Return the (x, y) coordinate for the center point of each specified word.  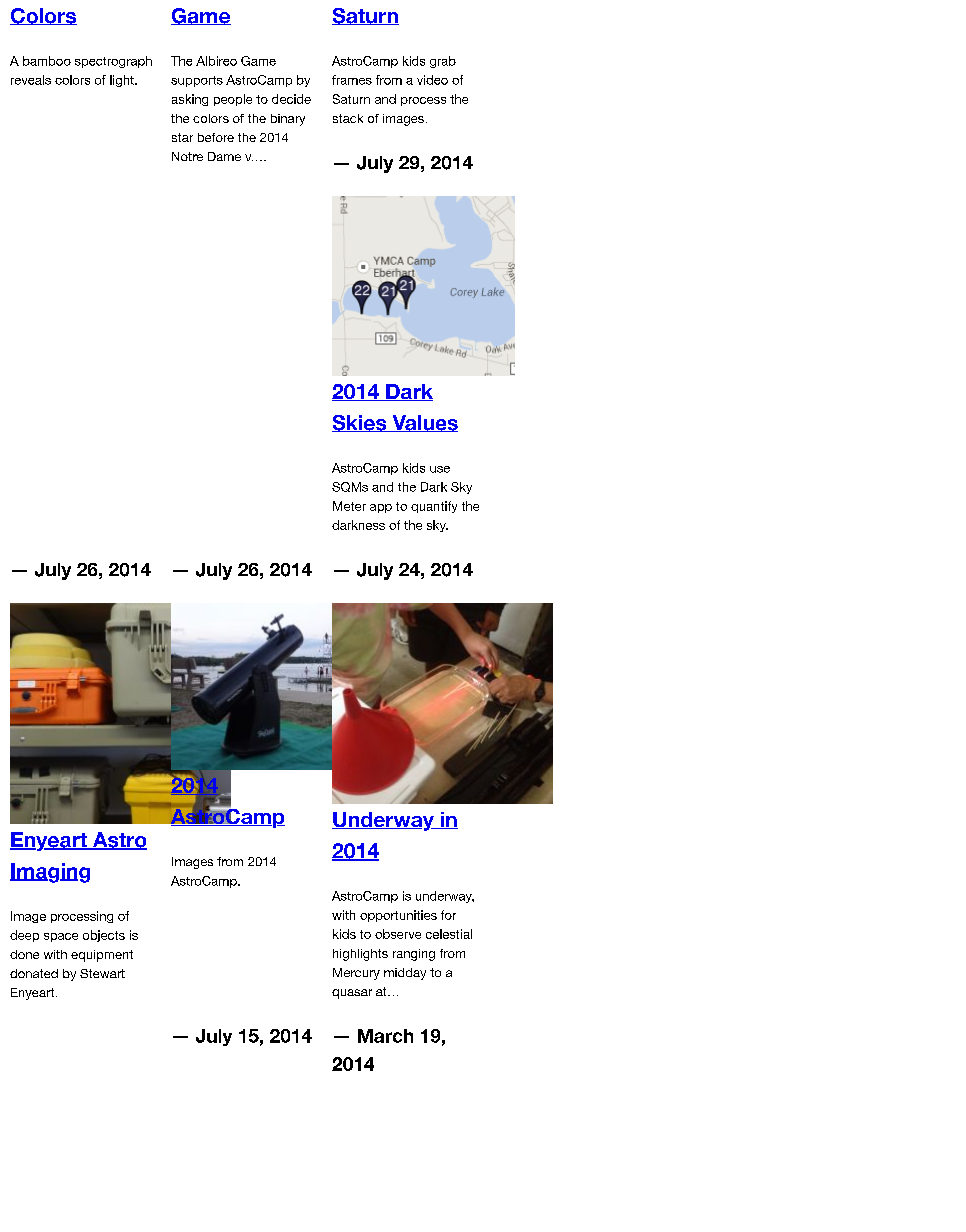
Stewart (102, 973)
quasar (352, 994)
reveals (31, 80)
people (233, 100)
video (432, 80)
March (385, 1036)
